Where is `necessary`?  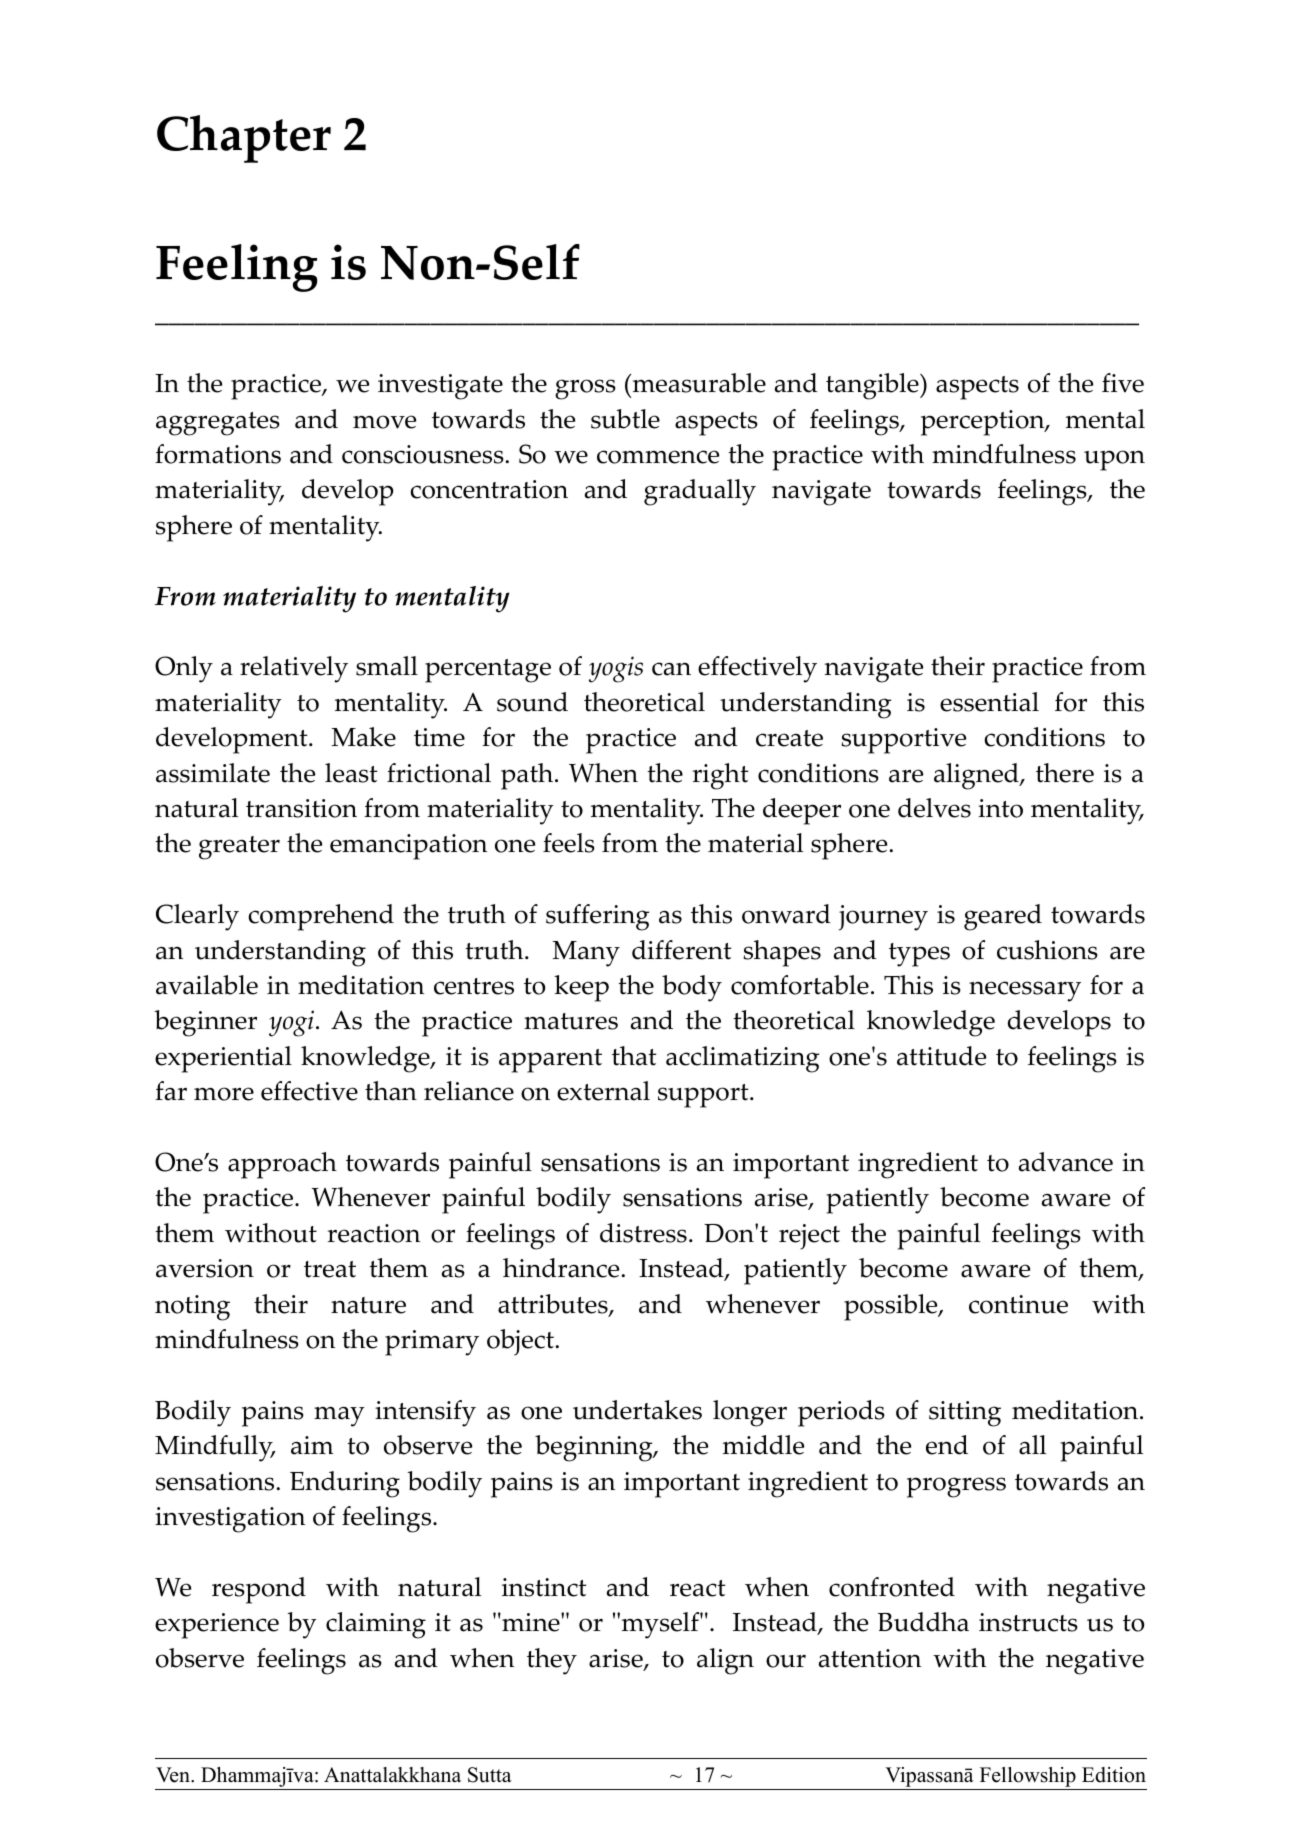
necessary is located at coordinates (1025, 991).
